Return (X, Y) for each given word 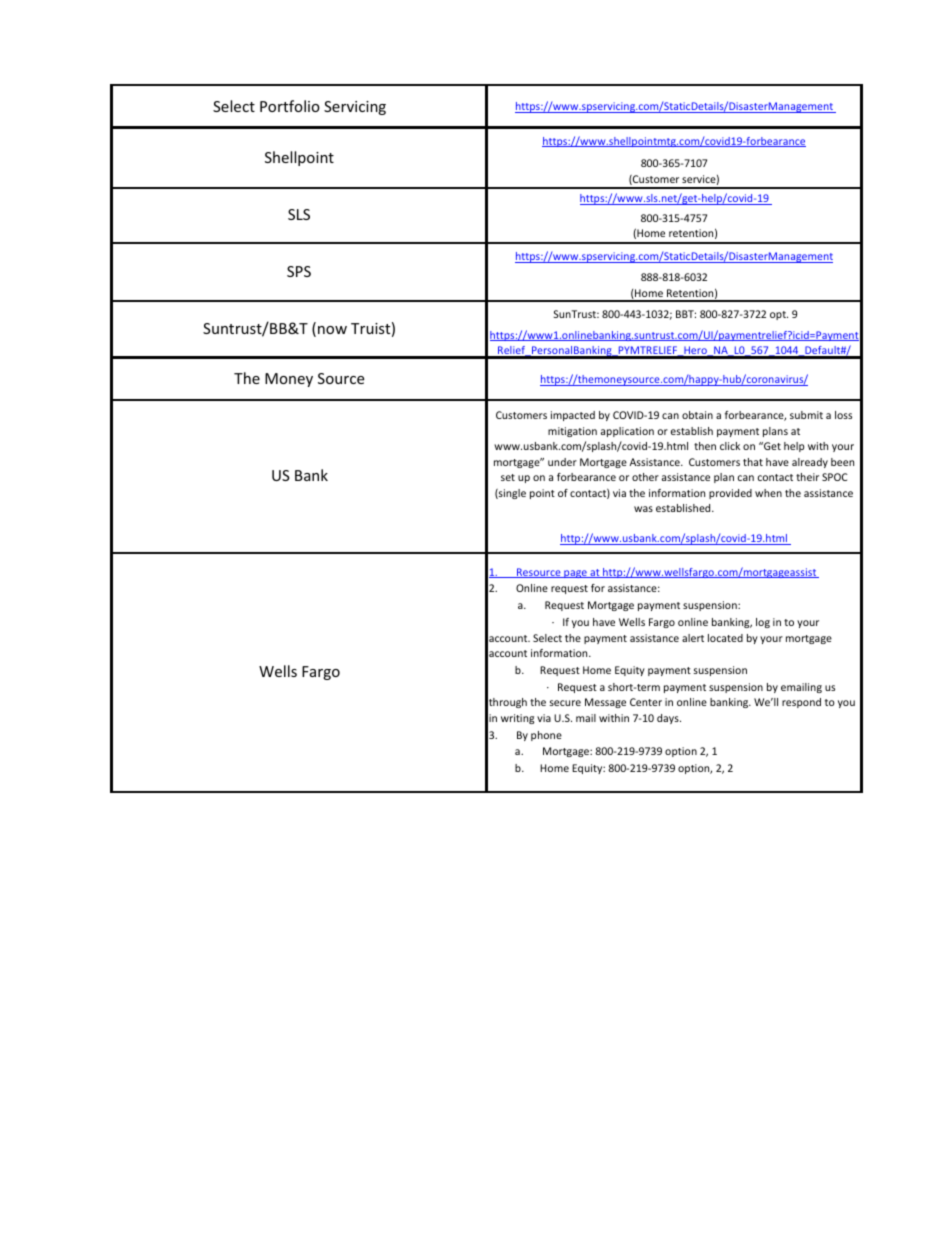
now (332, 330)
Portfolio (290, 106)
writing (517, 719)
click (730, 446)
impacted (573, 416)
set (508, 477)
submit (806, 415)
